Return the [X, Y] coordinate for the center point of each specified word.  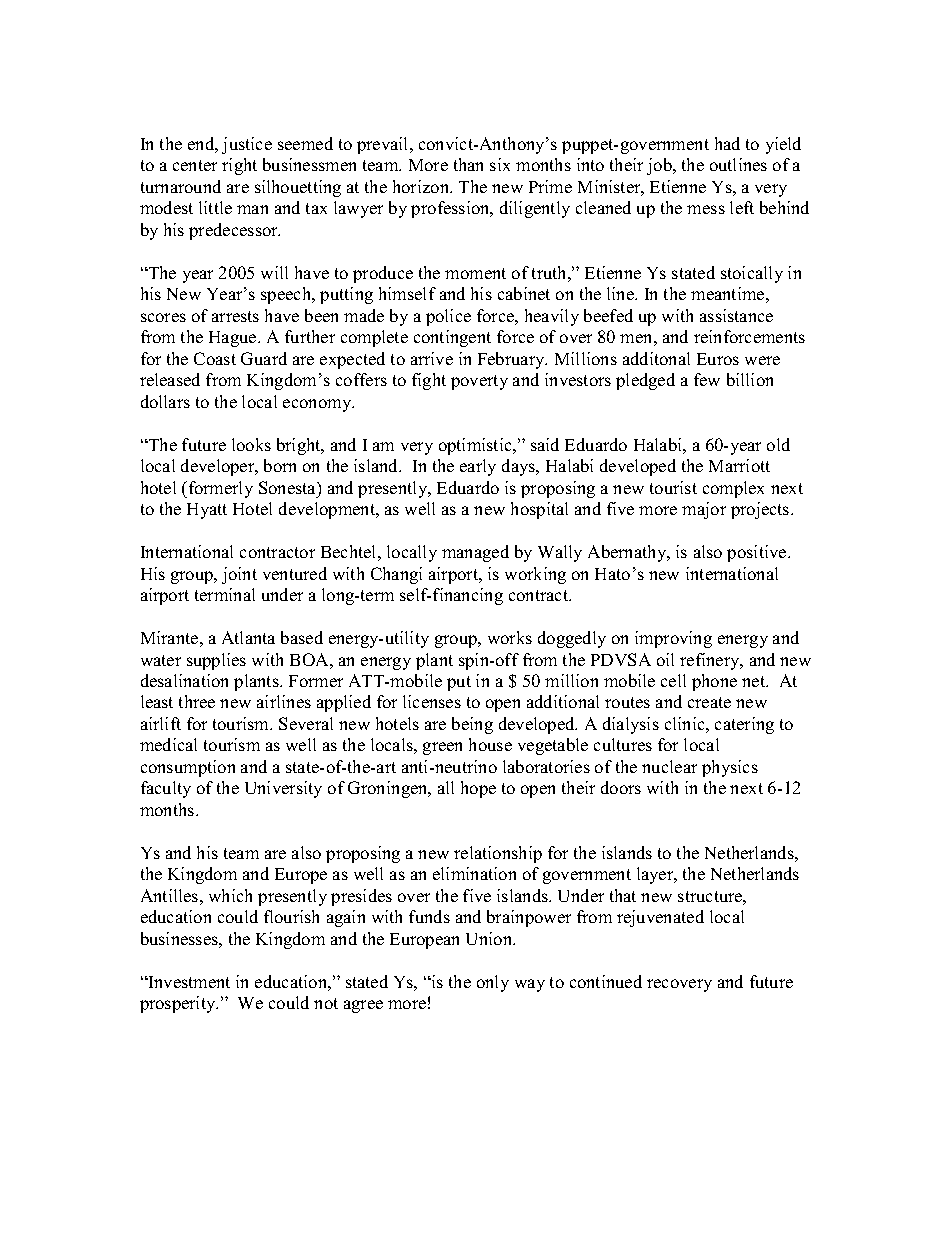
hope [478, 789]
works [510, 637]
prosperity [179, 1004]
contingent [452, 338]
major [704, 510]
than [468, 164]
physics [730, 768]
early [478, 467]
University [283, 789]
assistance [736, 315]
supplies [216, 661]
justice [247, 145]
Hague [234, 339]
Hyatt [207, 511]
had [727, 143]
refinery [711, 661]
